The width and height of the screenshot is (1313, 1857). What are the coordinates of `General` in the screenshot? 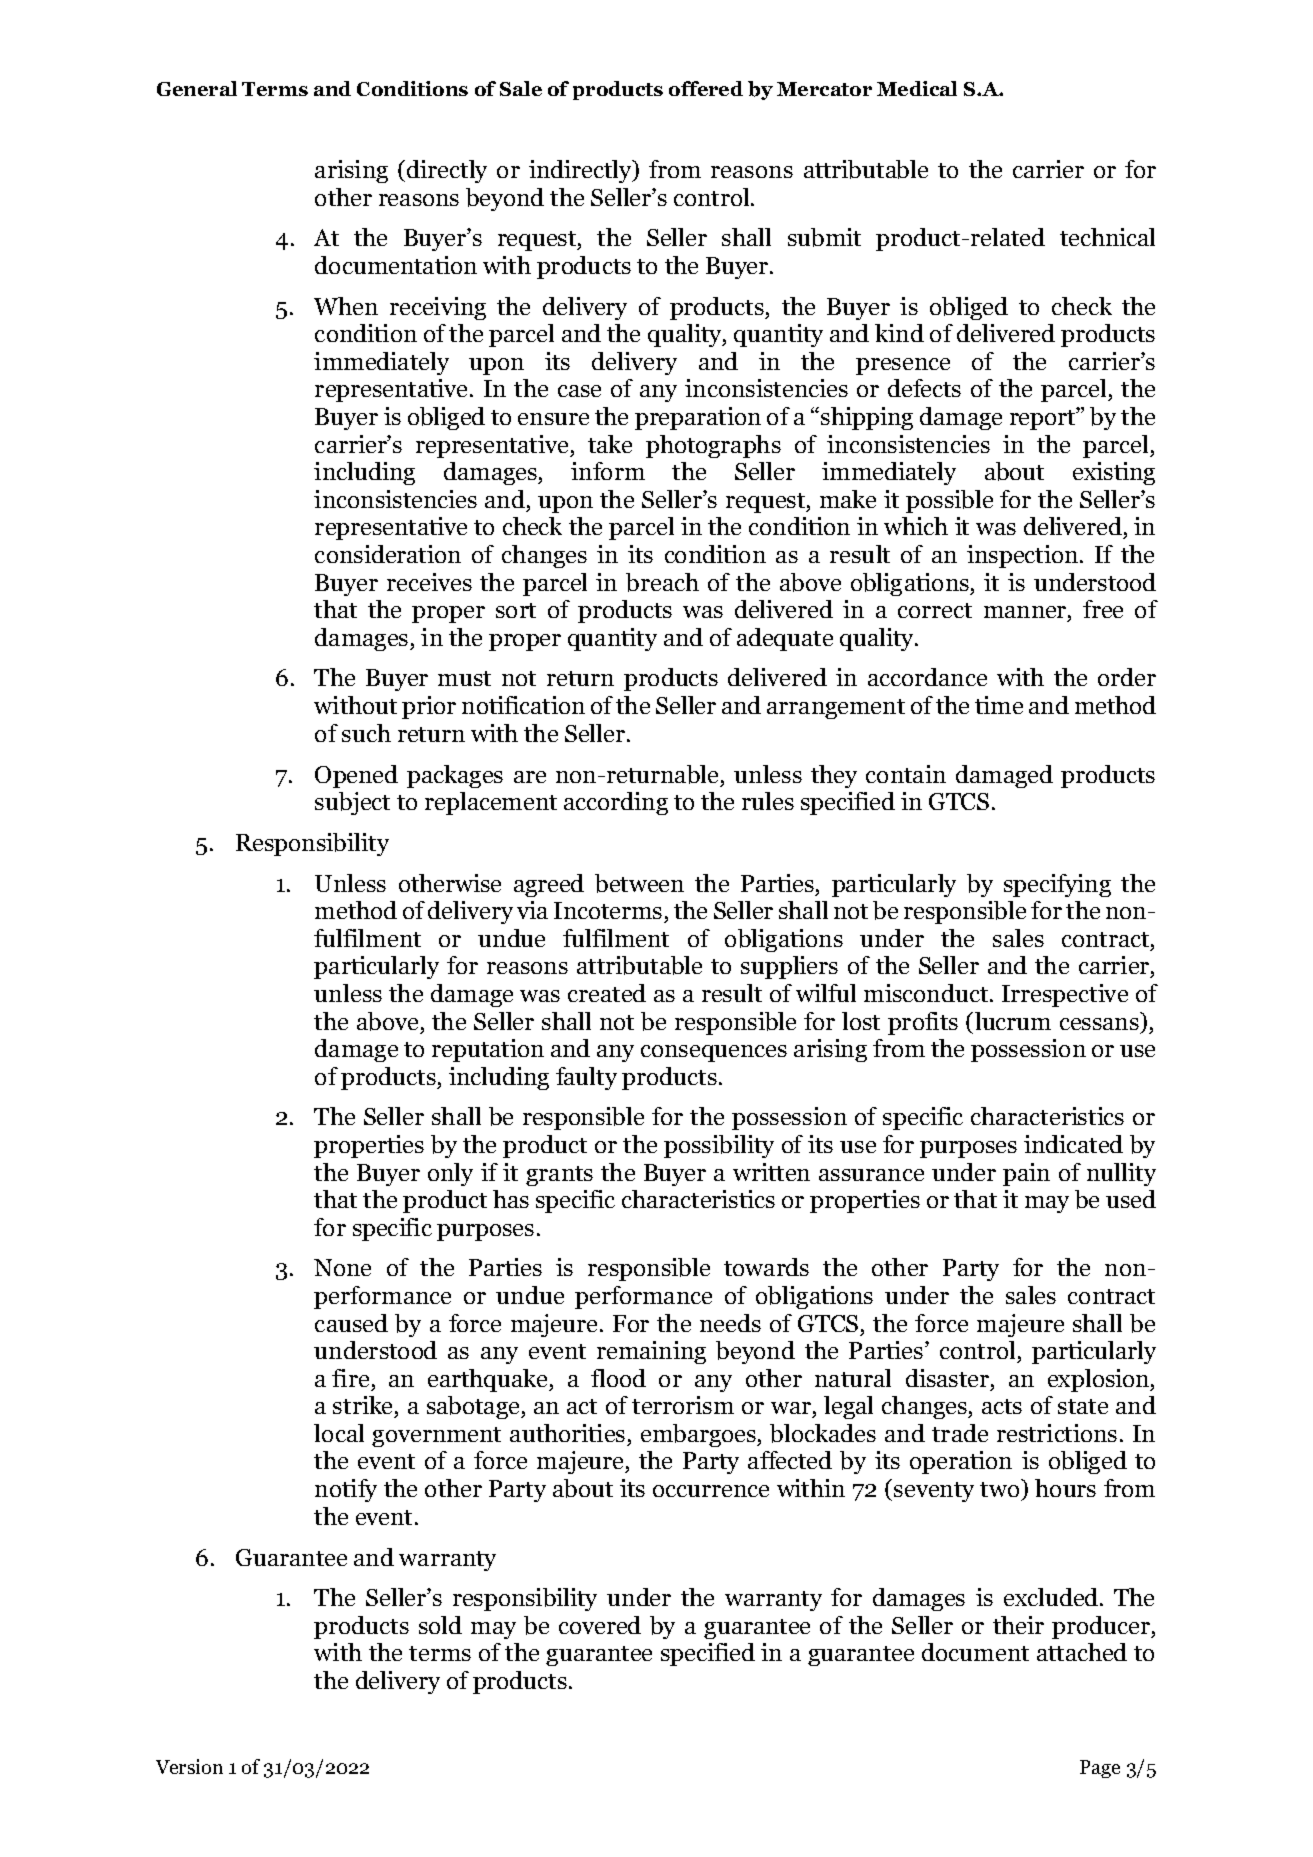 It's located at (197, 88).
